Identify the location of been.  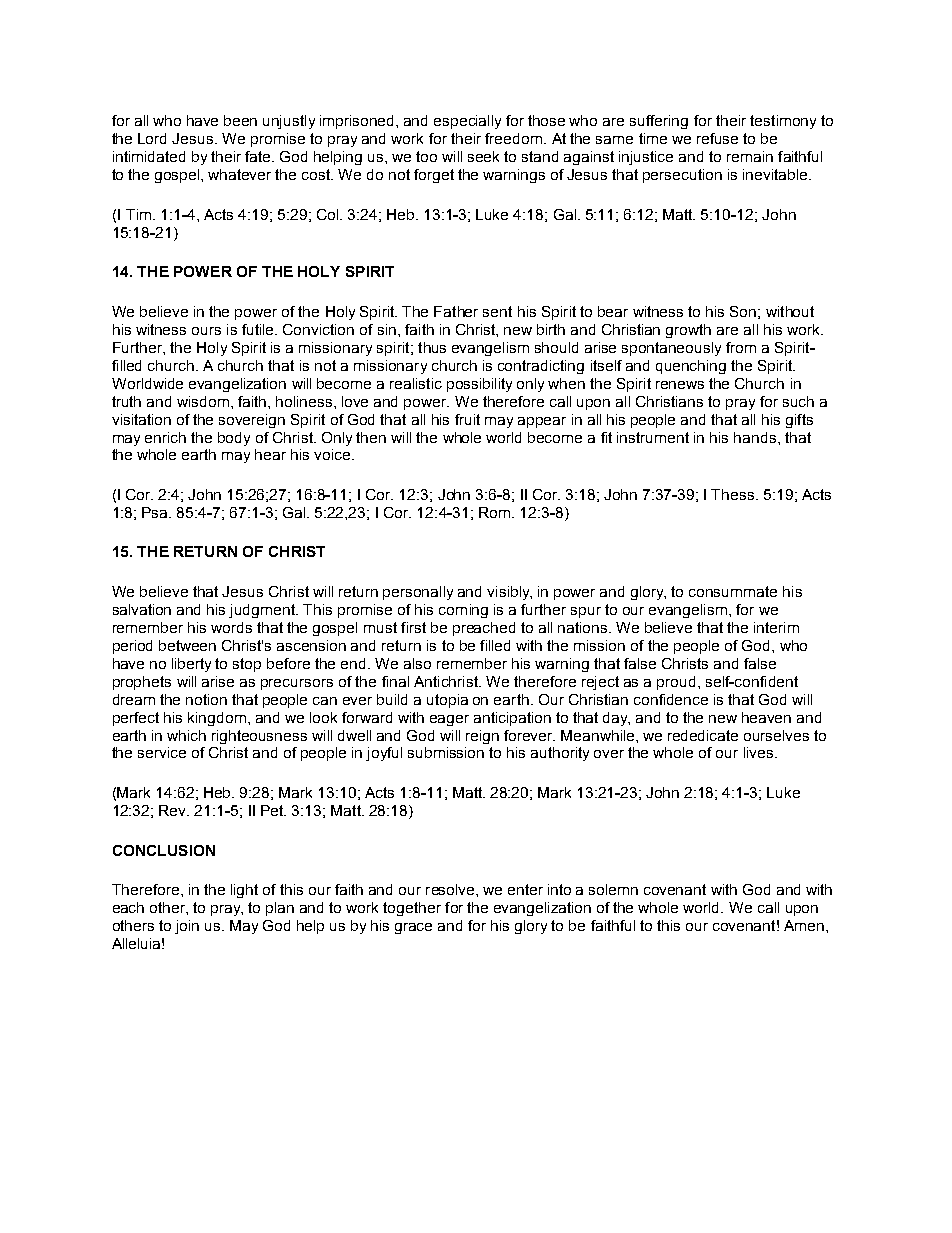
(240, 120).
